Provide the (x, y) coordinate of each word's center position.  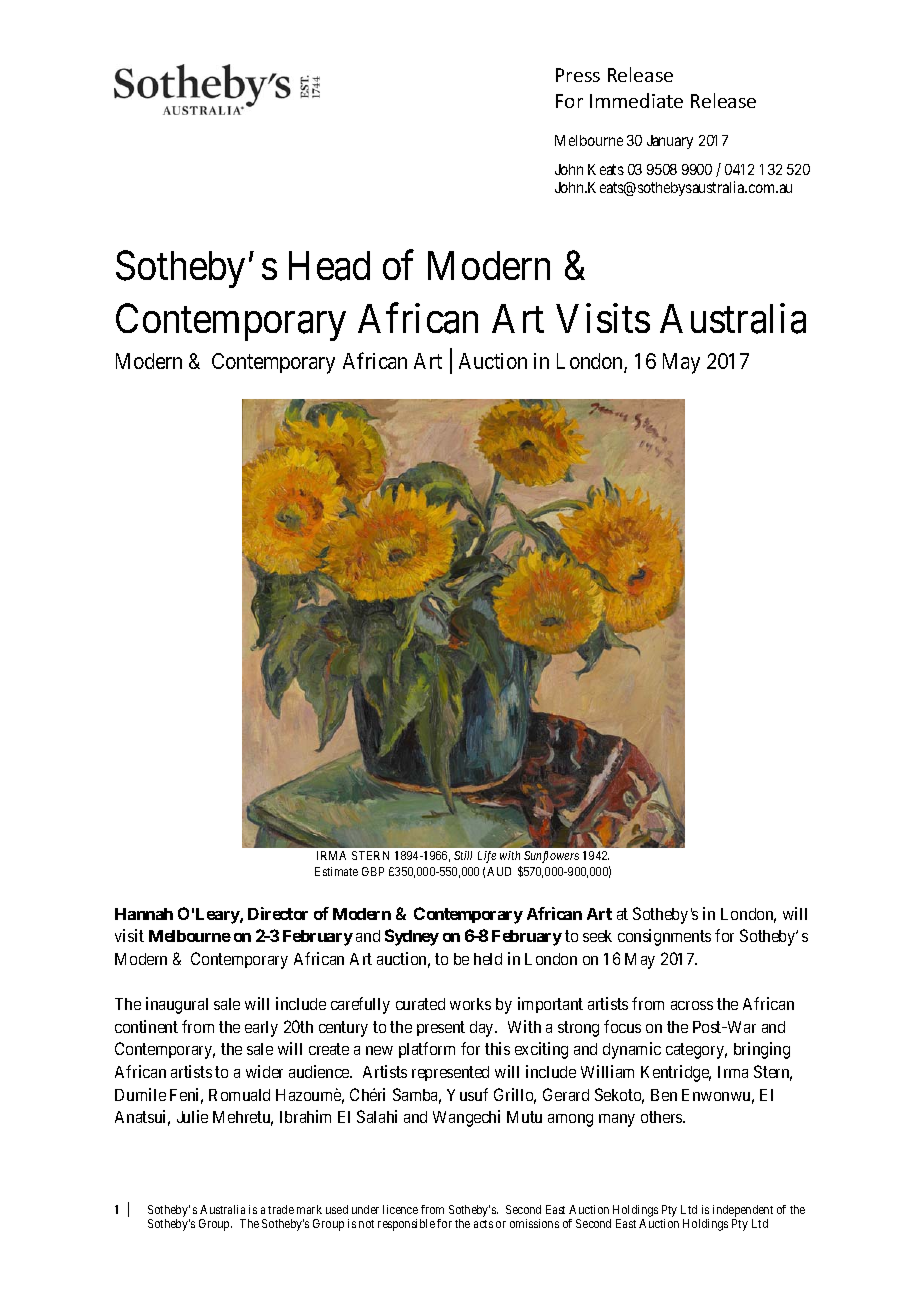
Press (578, 75)
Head (329, 266)
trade (281, 1209)
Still (463, 855)
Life (487, 857)
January (670, 142)
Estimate (336, 871)
